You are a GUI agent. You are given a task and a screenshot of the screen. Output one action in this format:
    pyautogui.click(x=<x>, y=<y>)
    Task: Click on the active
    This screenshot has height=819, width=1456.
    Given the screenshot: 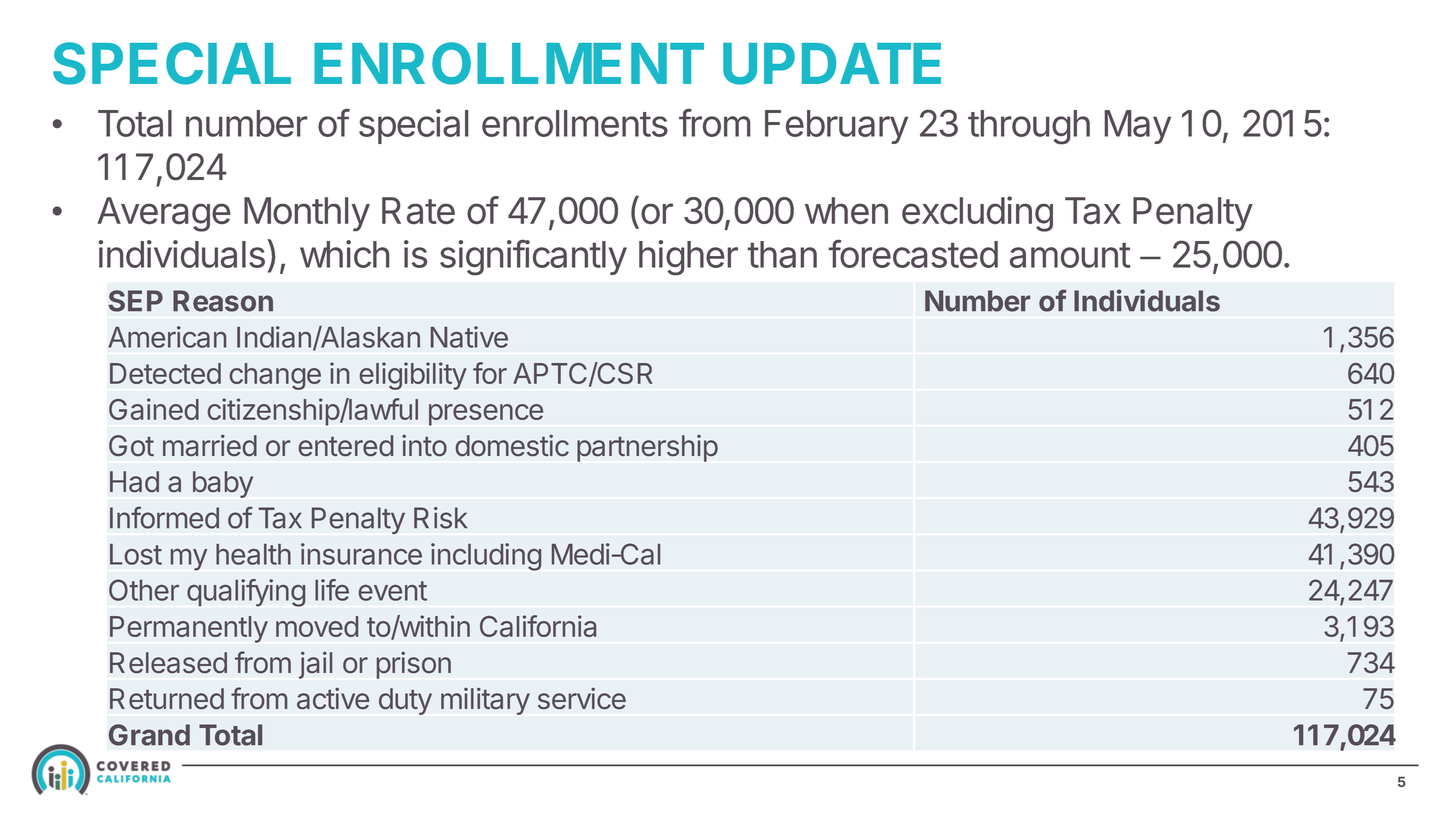 What is the action you would take?
    pyautogui.click(x=333, y=698)
